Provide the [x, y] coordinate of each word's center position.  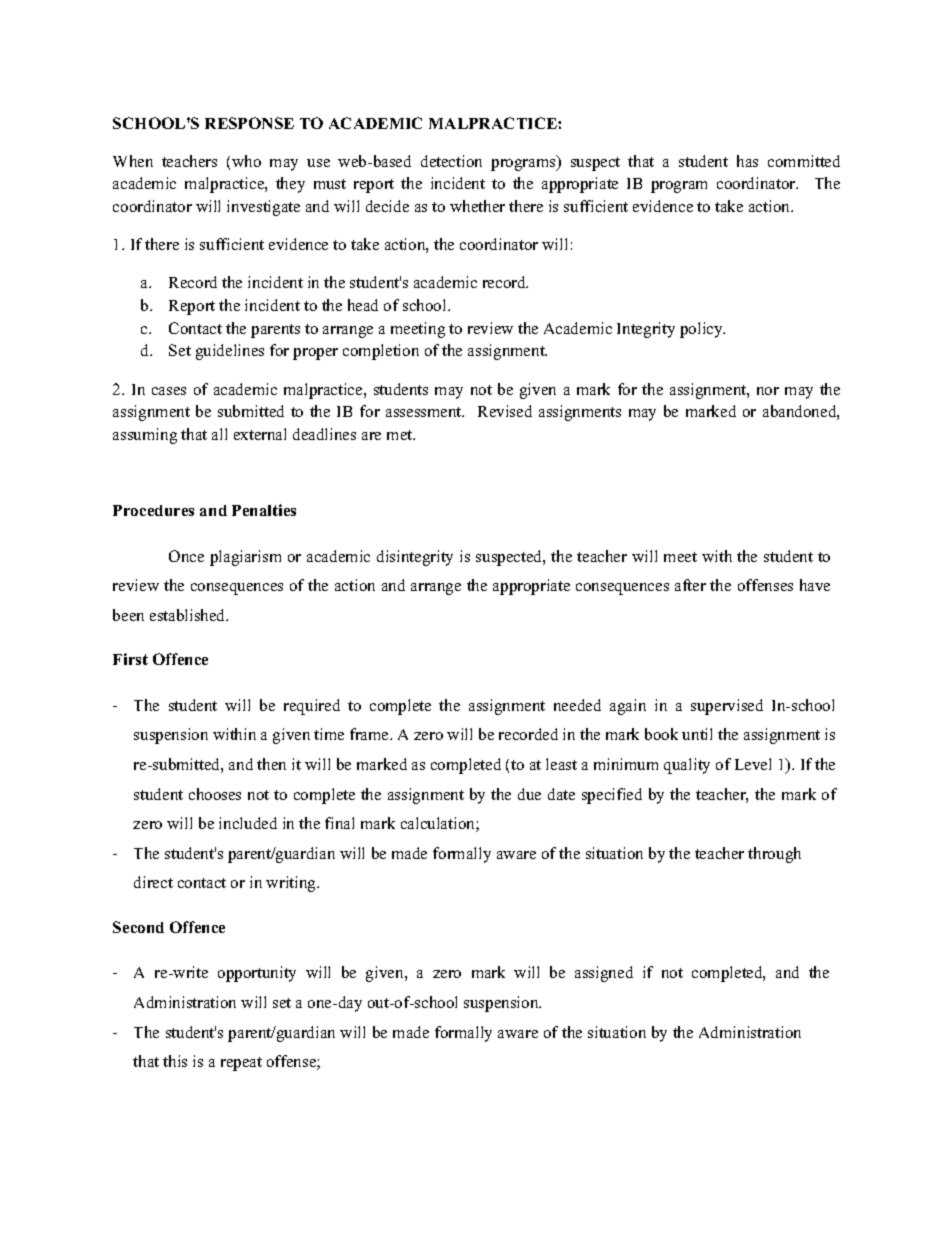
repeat [241, 1064]
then [271, 764]
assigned [604, 974]
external [260, 434]
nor [768, 391]
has [747, 161]
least [561, 764]
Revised [505, 411]
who [246, 161]
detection [451, 161]
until [697, 734]
